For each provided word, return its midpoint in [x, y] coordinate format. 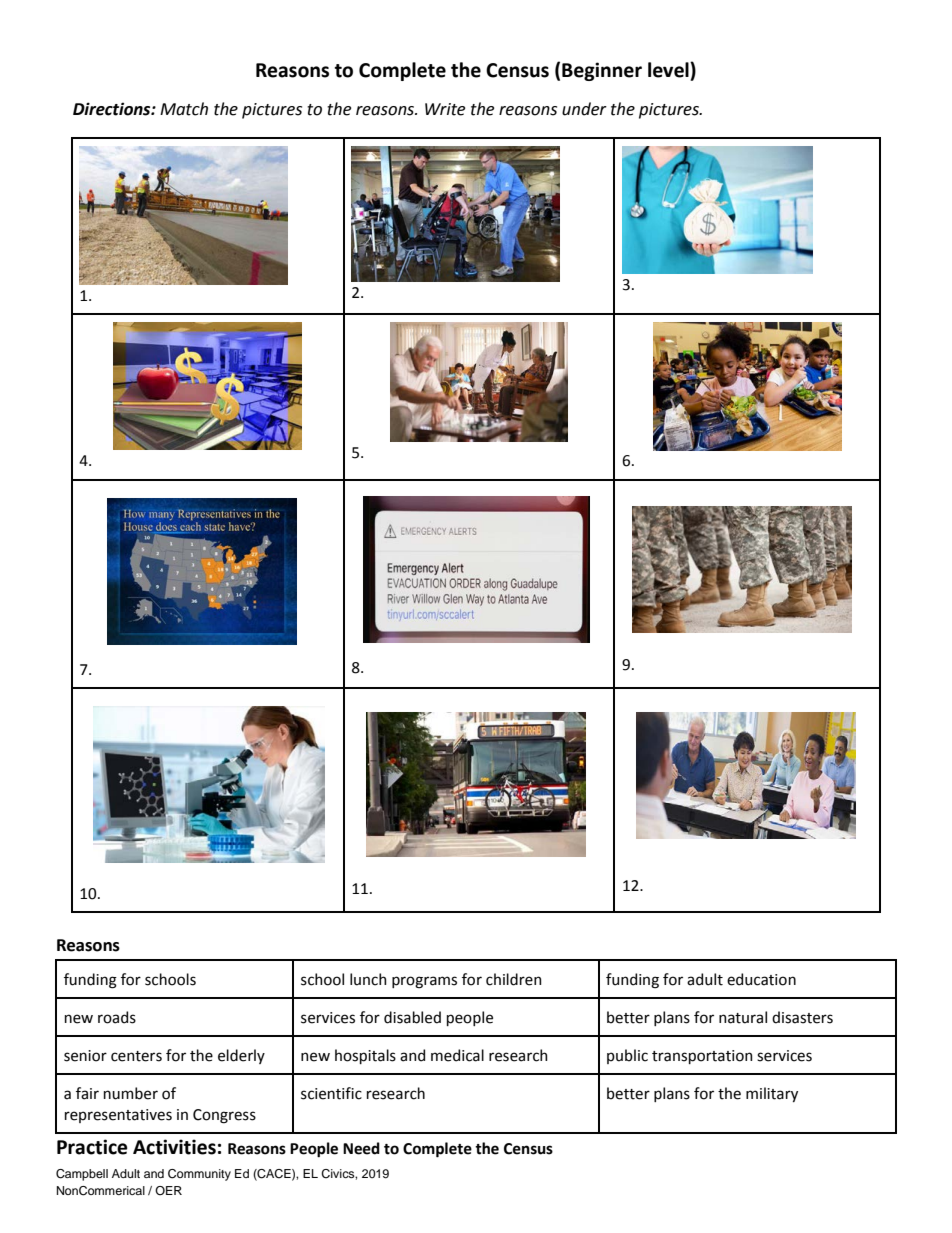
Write [445, 109]
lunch [368, 979]
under [584, 109]
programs [424, 982]
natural [743, 1017]
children [514, 979]
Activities [174, 1147]
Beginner [602, 71]
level [669, 70]
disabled [412, 1017]
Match [184, 109]
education [761, 979]
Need [361, 1148]
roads [117, 1017]
